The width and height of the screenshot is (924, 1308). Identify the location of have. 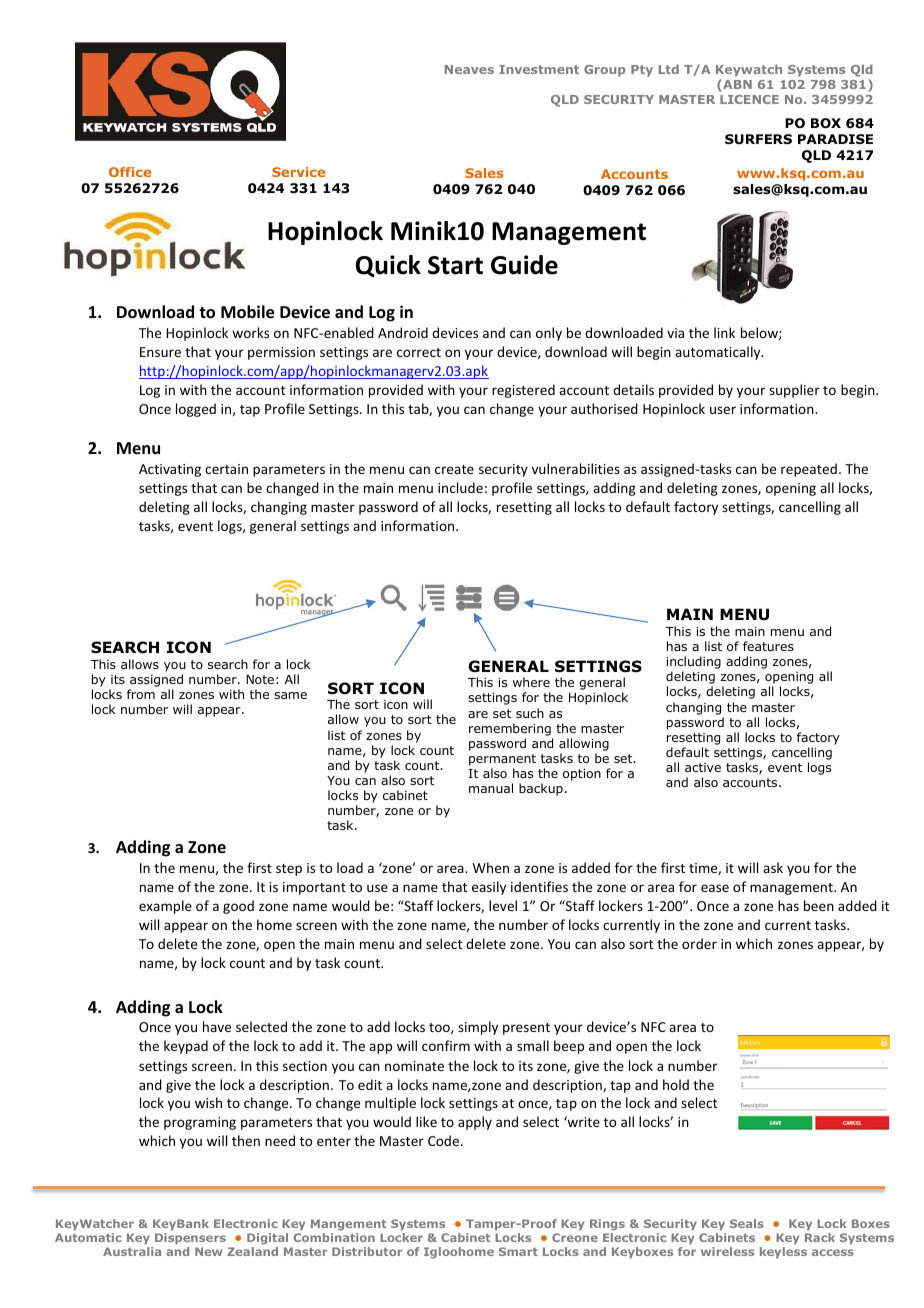
(217, 1026).
